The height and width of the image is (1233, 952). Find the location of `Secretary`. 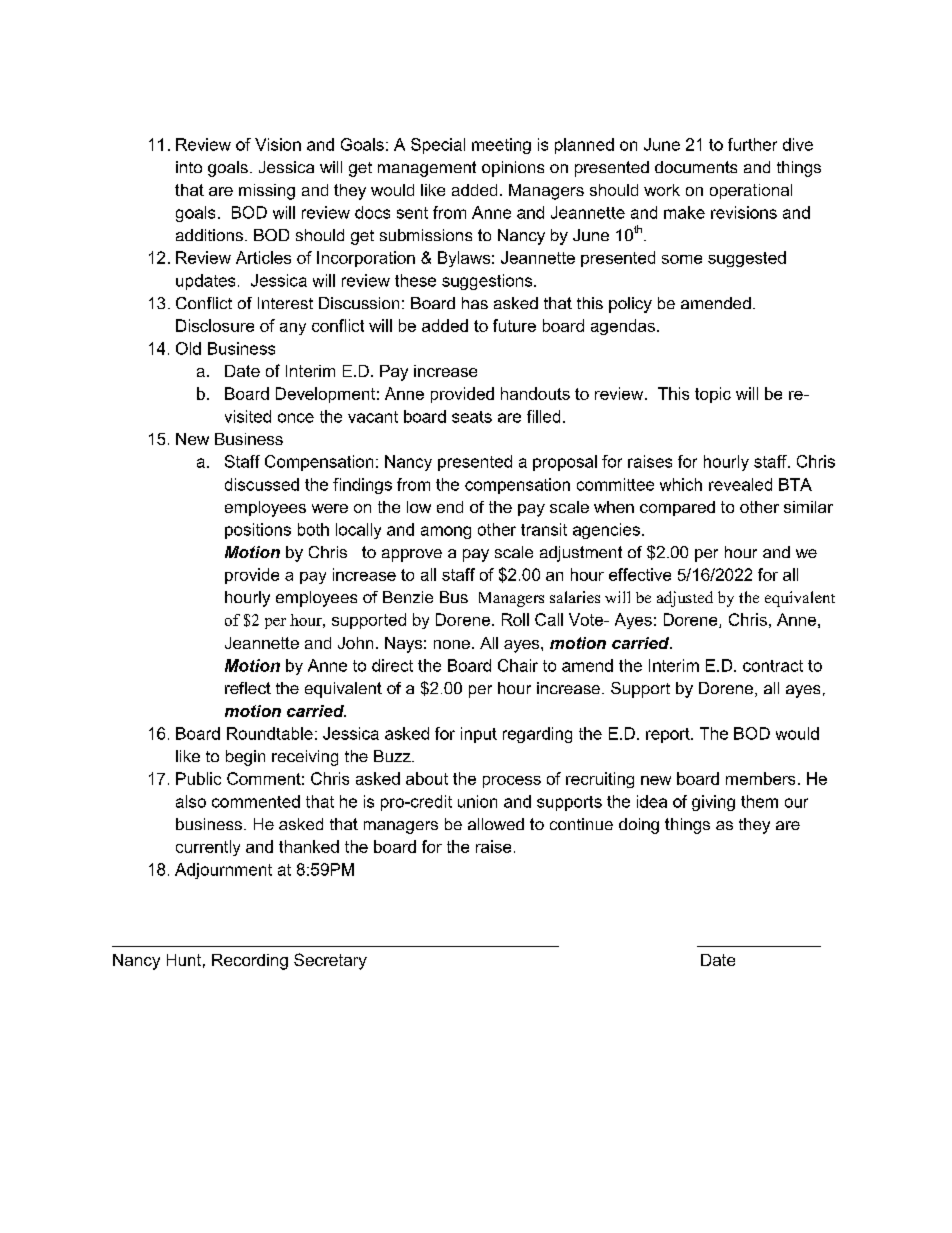

Secretary is located at coordinates (330, 961).
